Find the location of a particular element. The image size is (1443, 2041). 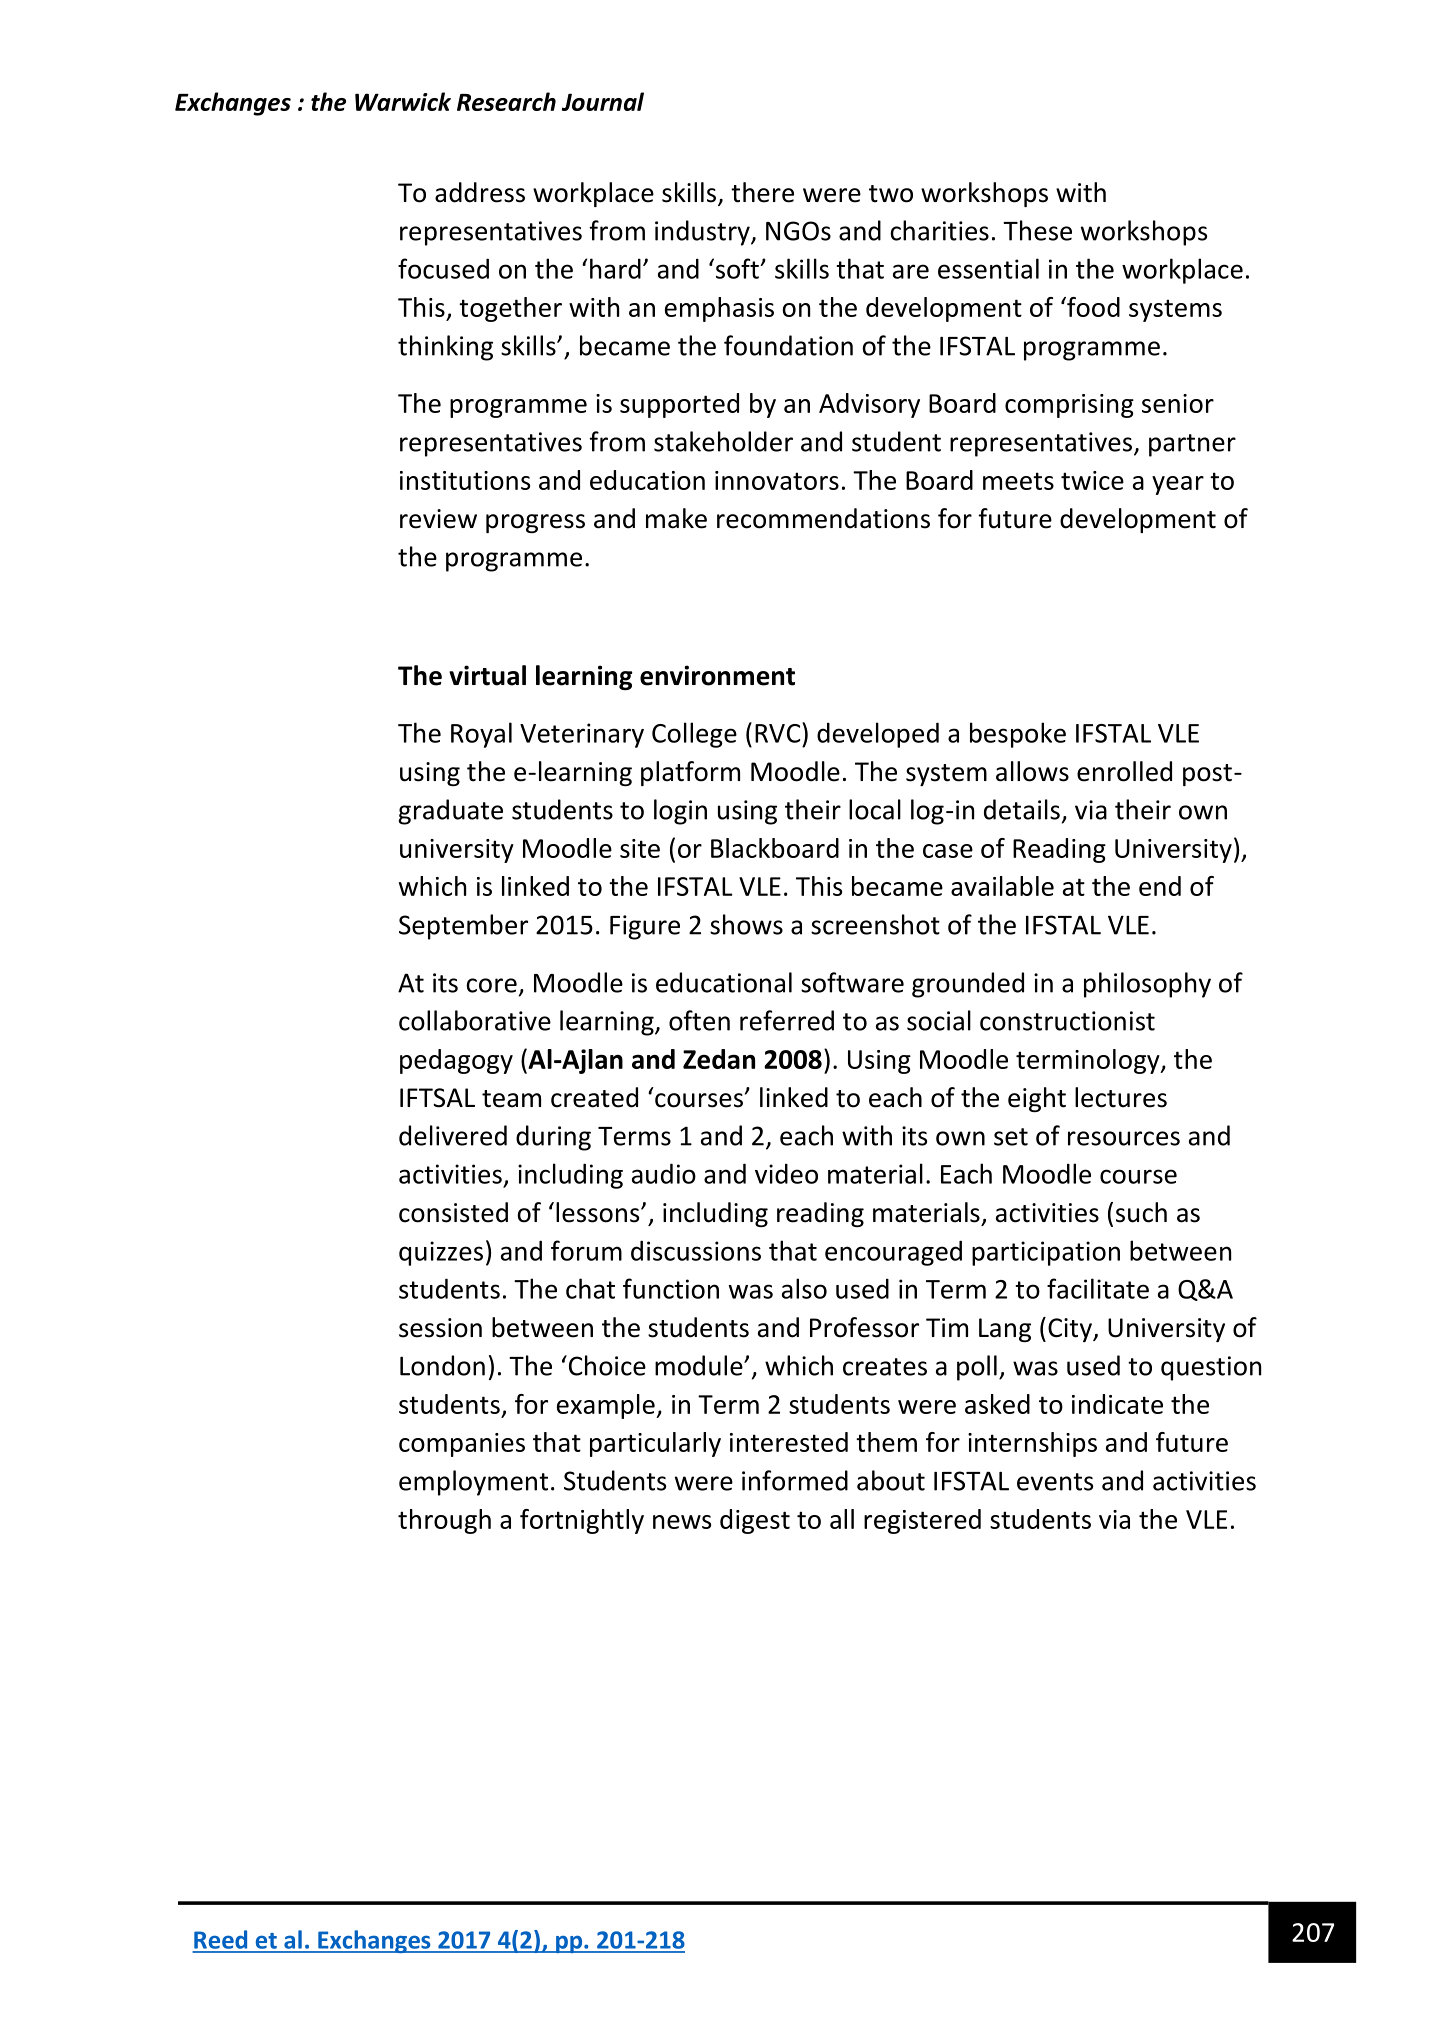

events is located at coordinates (1055, 1482).
